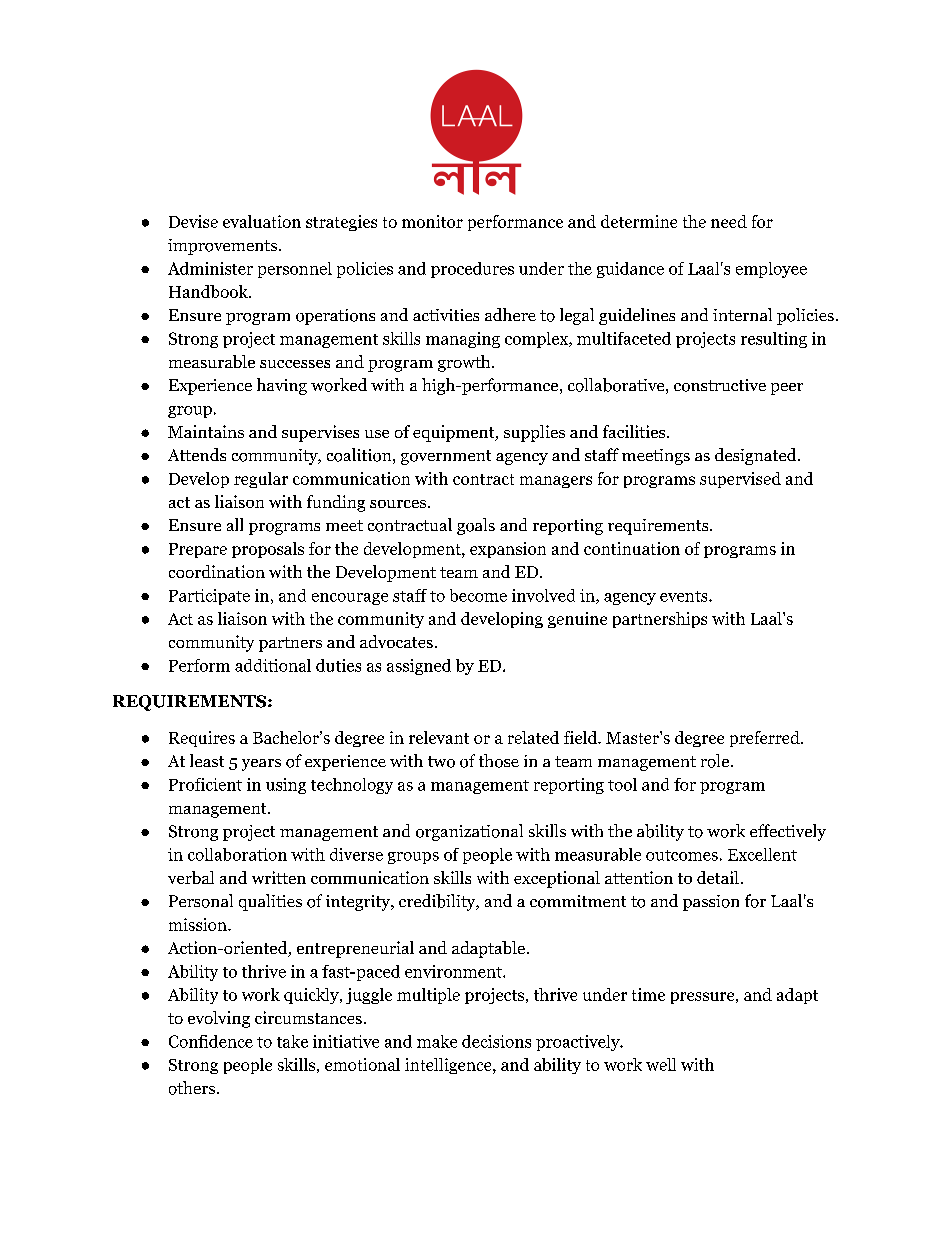  I want to click on procedures, so click(472, 270).
